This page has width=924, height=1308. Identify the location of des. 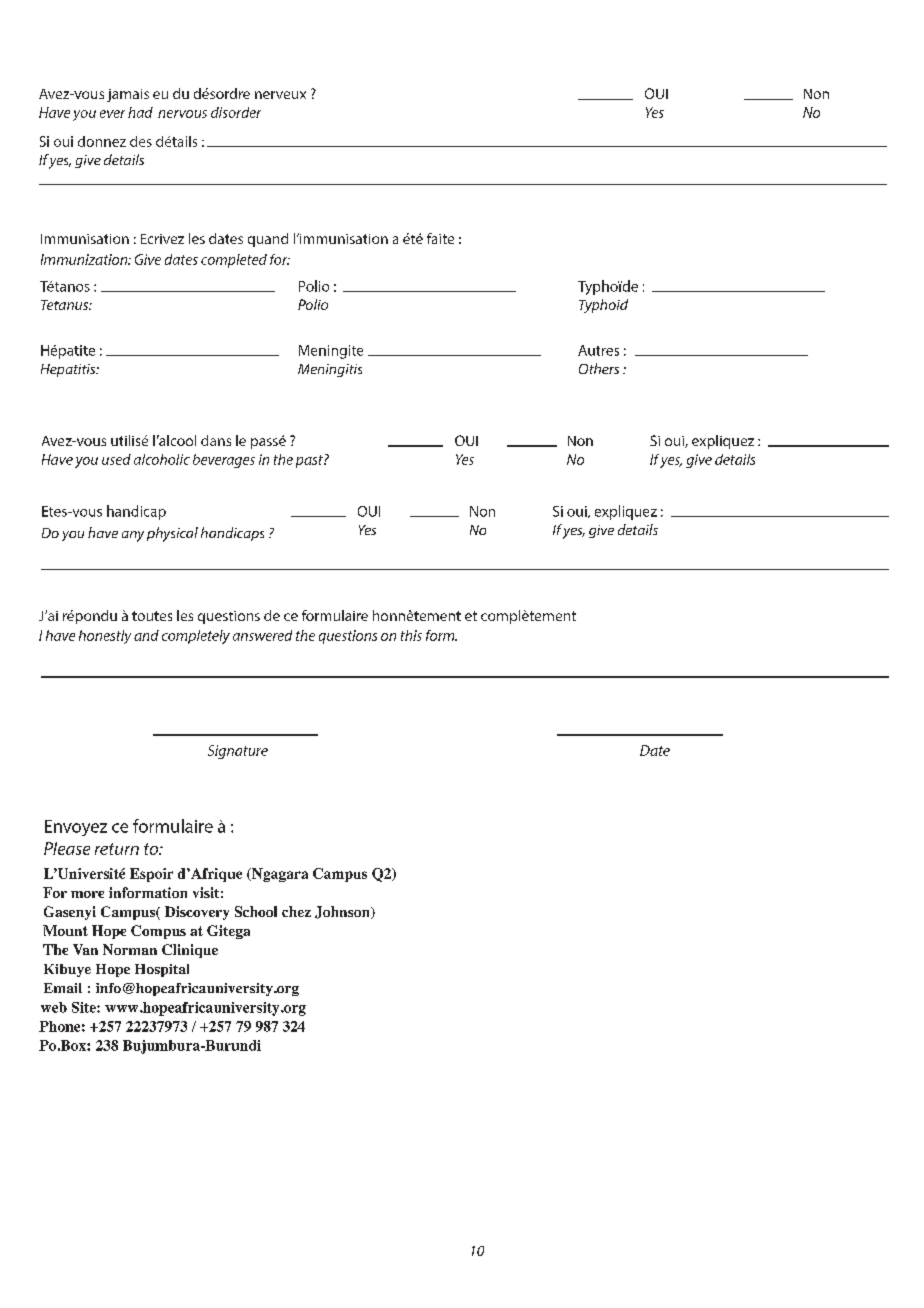
(141, 141).
